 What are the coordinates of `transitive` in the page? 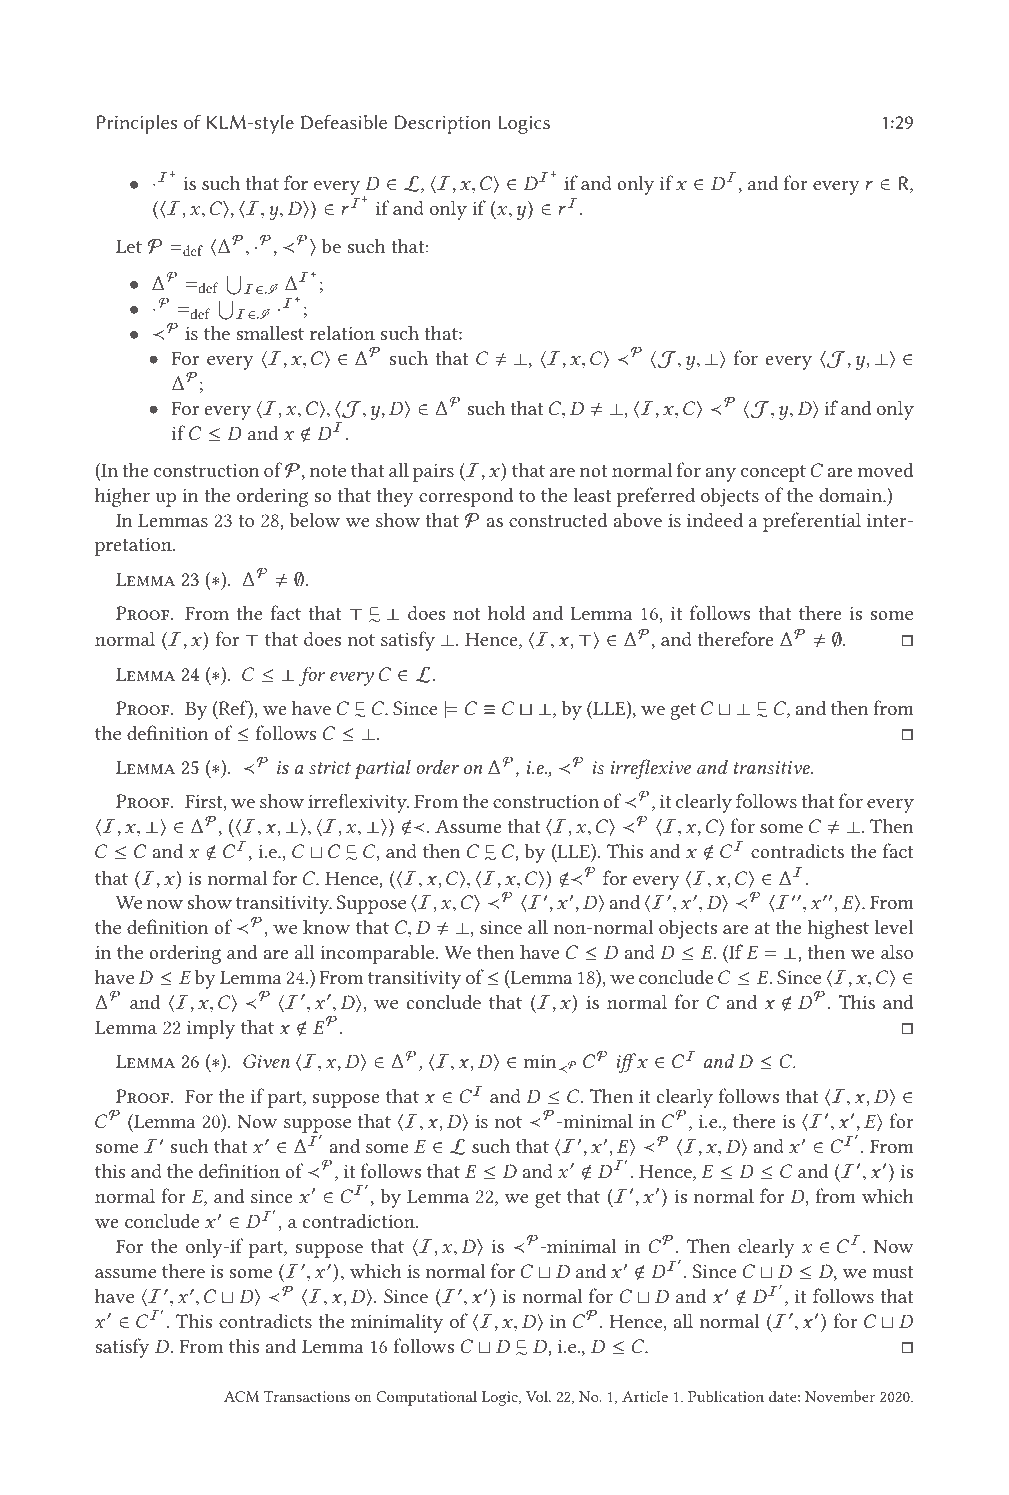 It's located at (773, 767).
